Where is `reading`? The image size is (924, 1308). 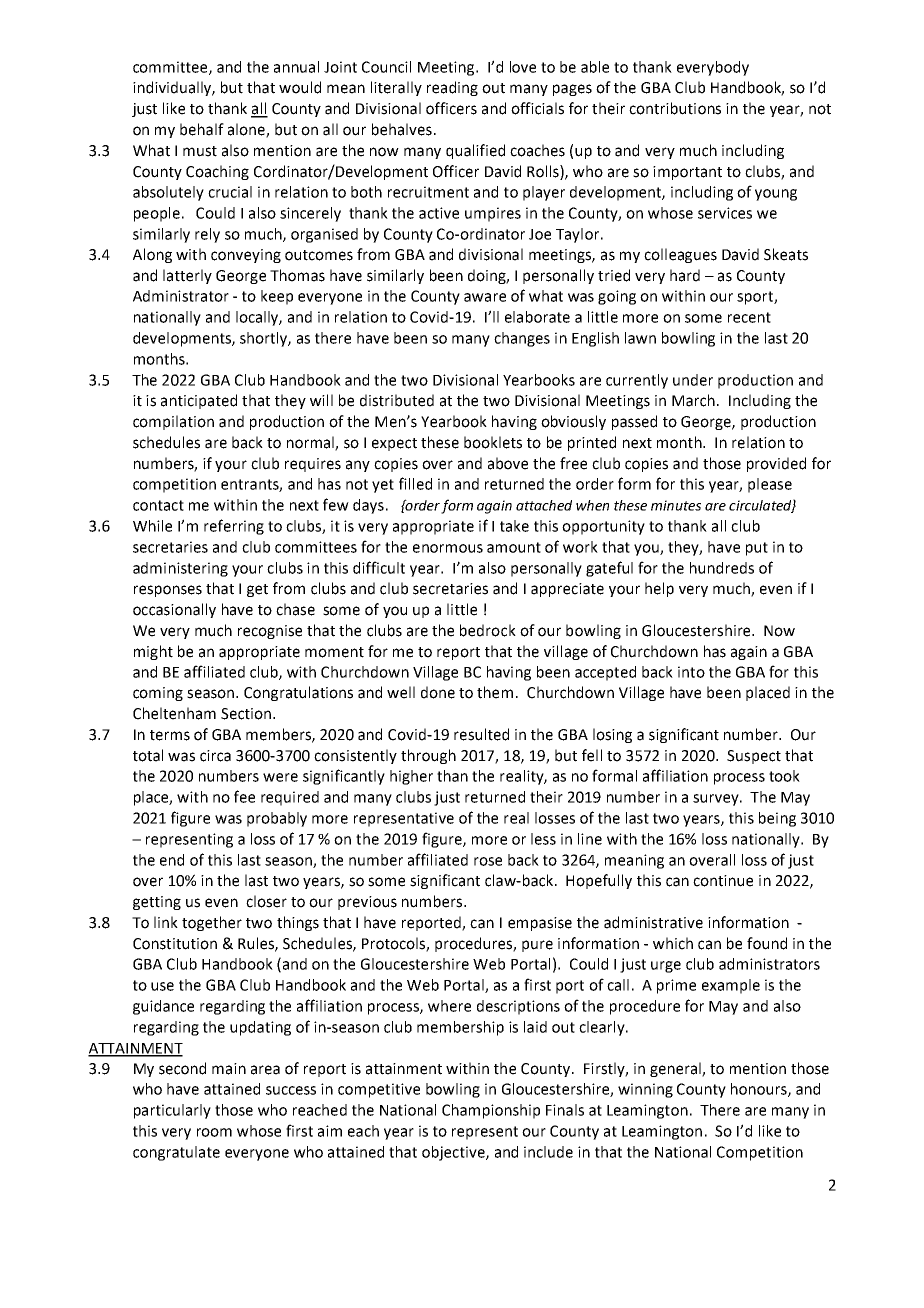 reading is located at coordinates (452, 88).
